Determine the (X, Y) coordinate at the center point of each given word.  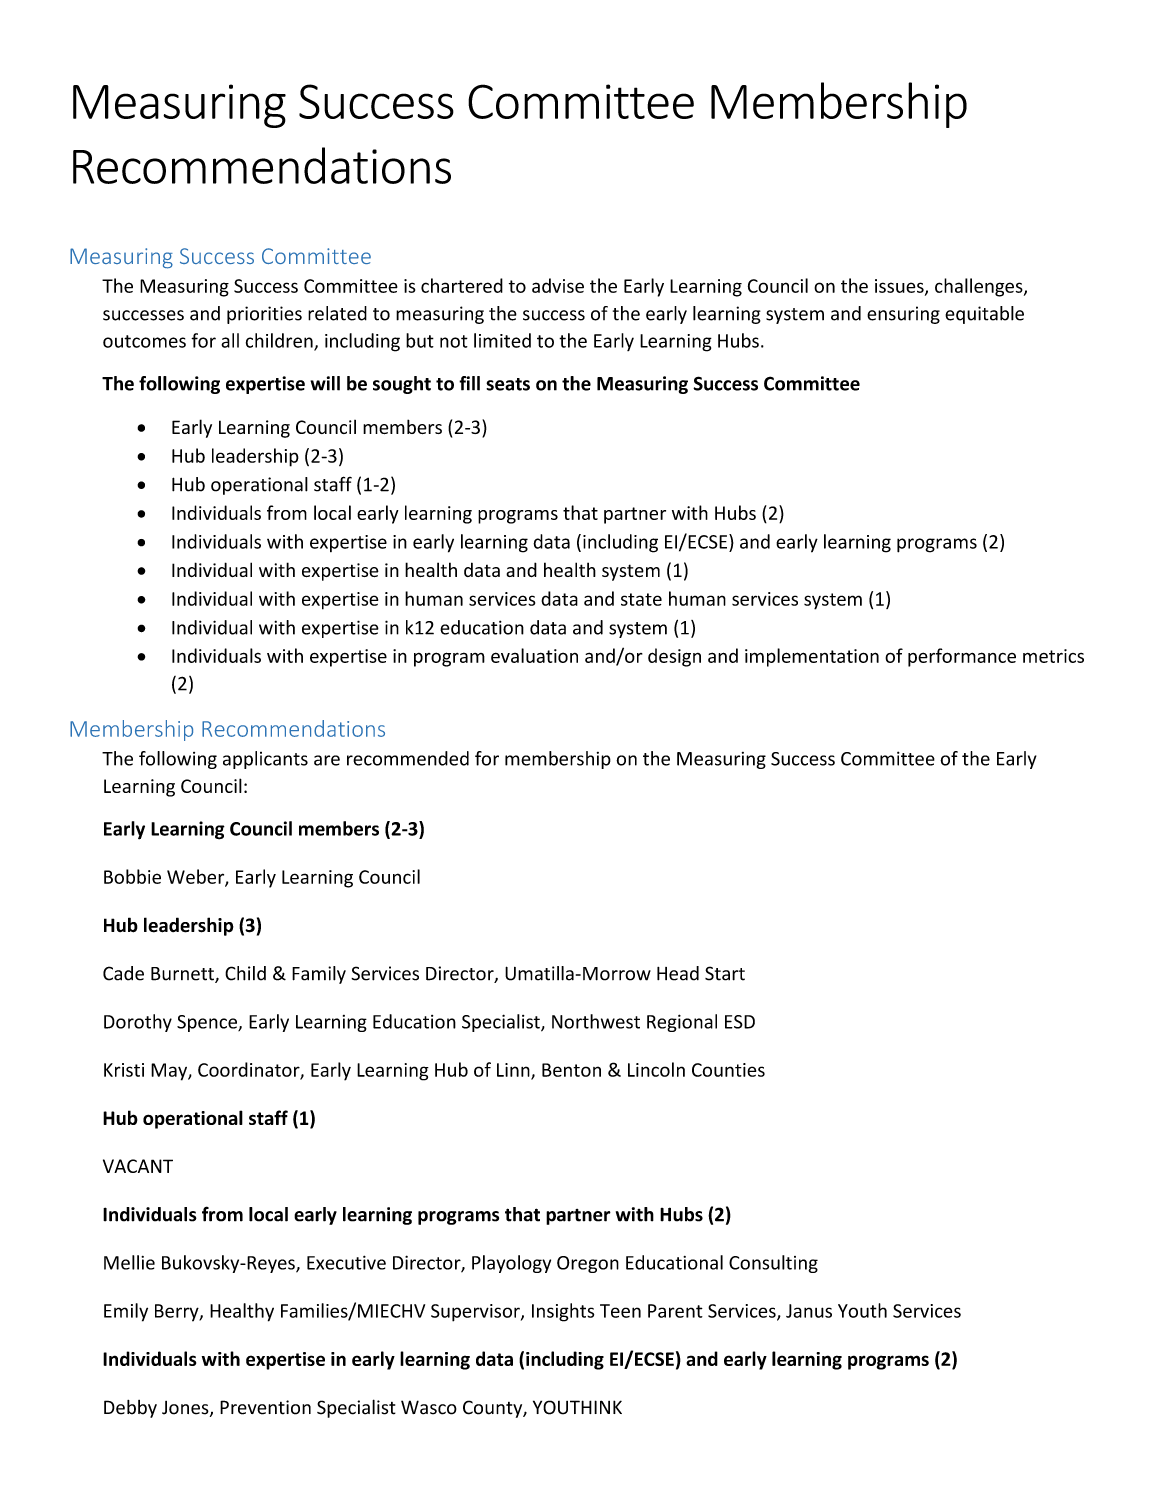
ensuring (903, 315)
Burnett (183, 975)
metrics (1053, 656)
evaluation (534, 655)
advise (558, 285)
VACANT (138, 1166)
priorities (264, 315)
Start (725, 973)
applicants (265, 760)
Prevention (265, 1407)
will (325, 383)
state (641, 599)
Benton (571, 1070)
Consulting (773, 1264)
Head (678, 973)
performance (962, 657)
